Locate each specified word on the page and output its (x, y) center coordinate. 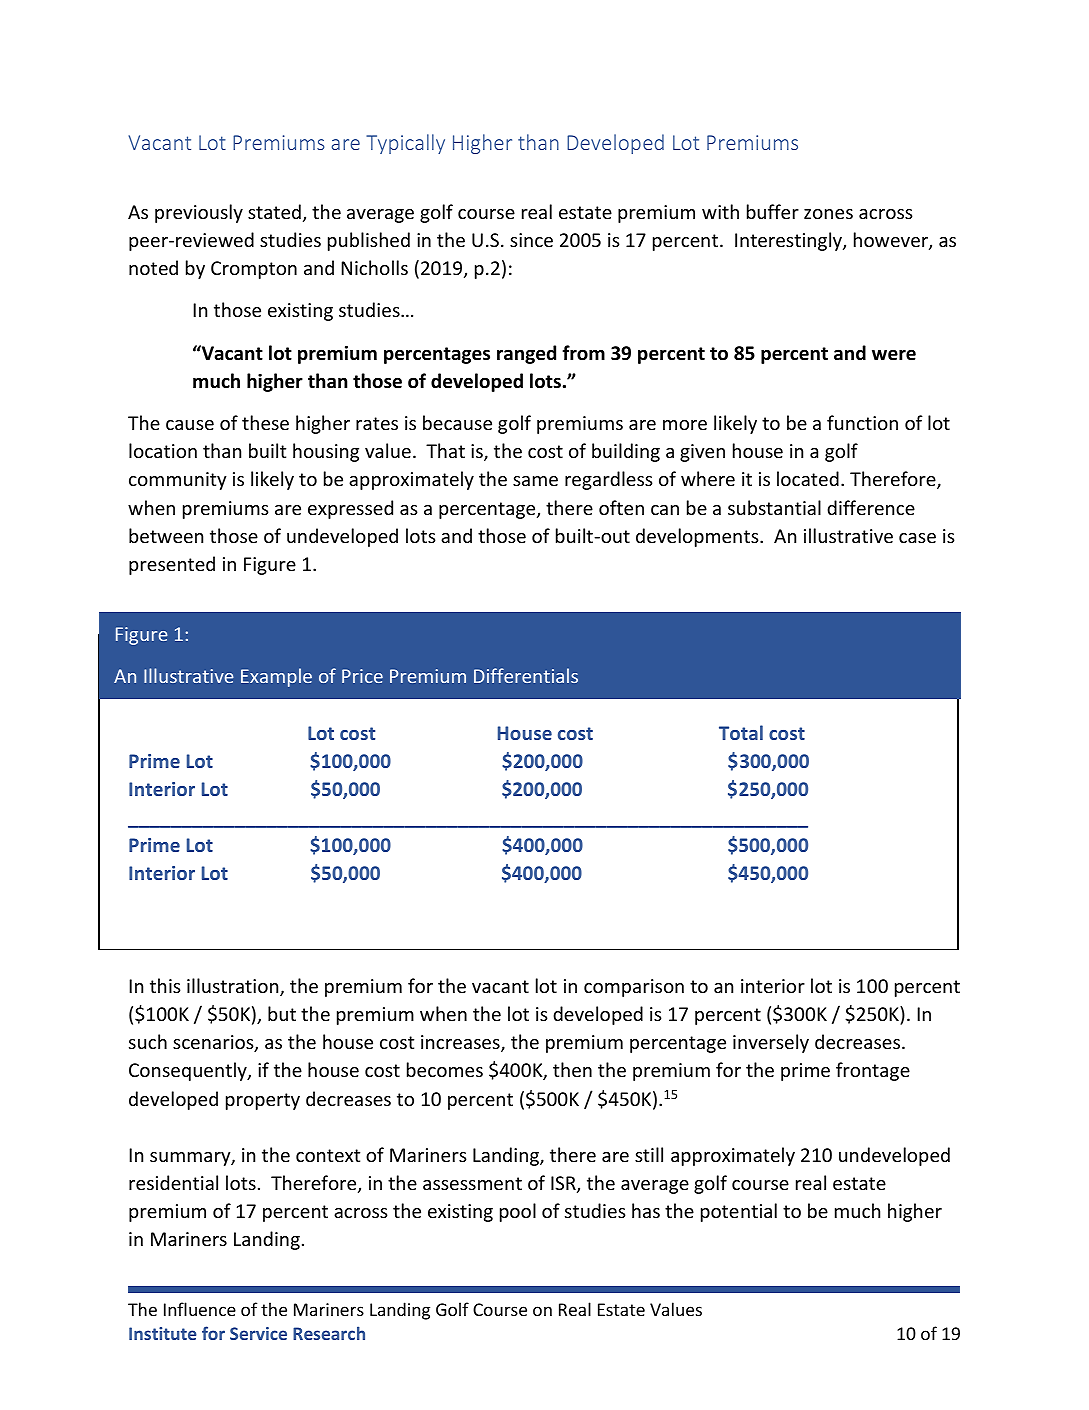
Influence (200, 1309)
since (531, 240)
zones (828, 214)
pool (518, 1212)
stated (274, 211)
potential (739, 1212)
